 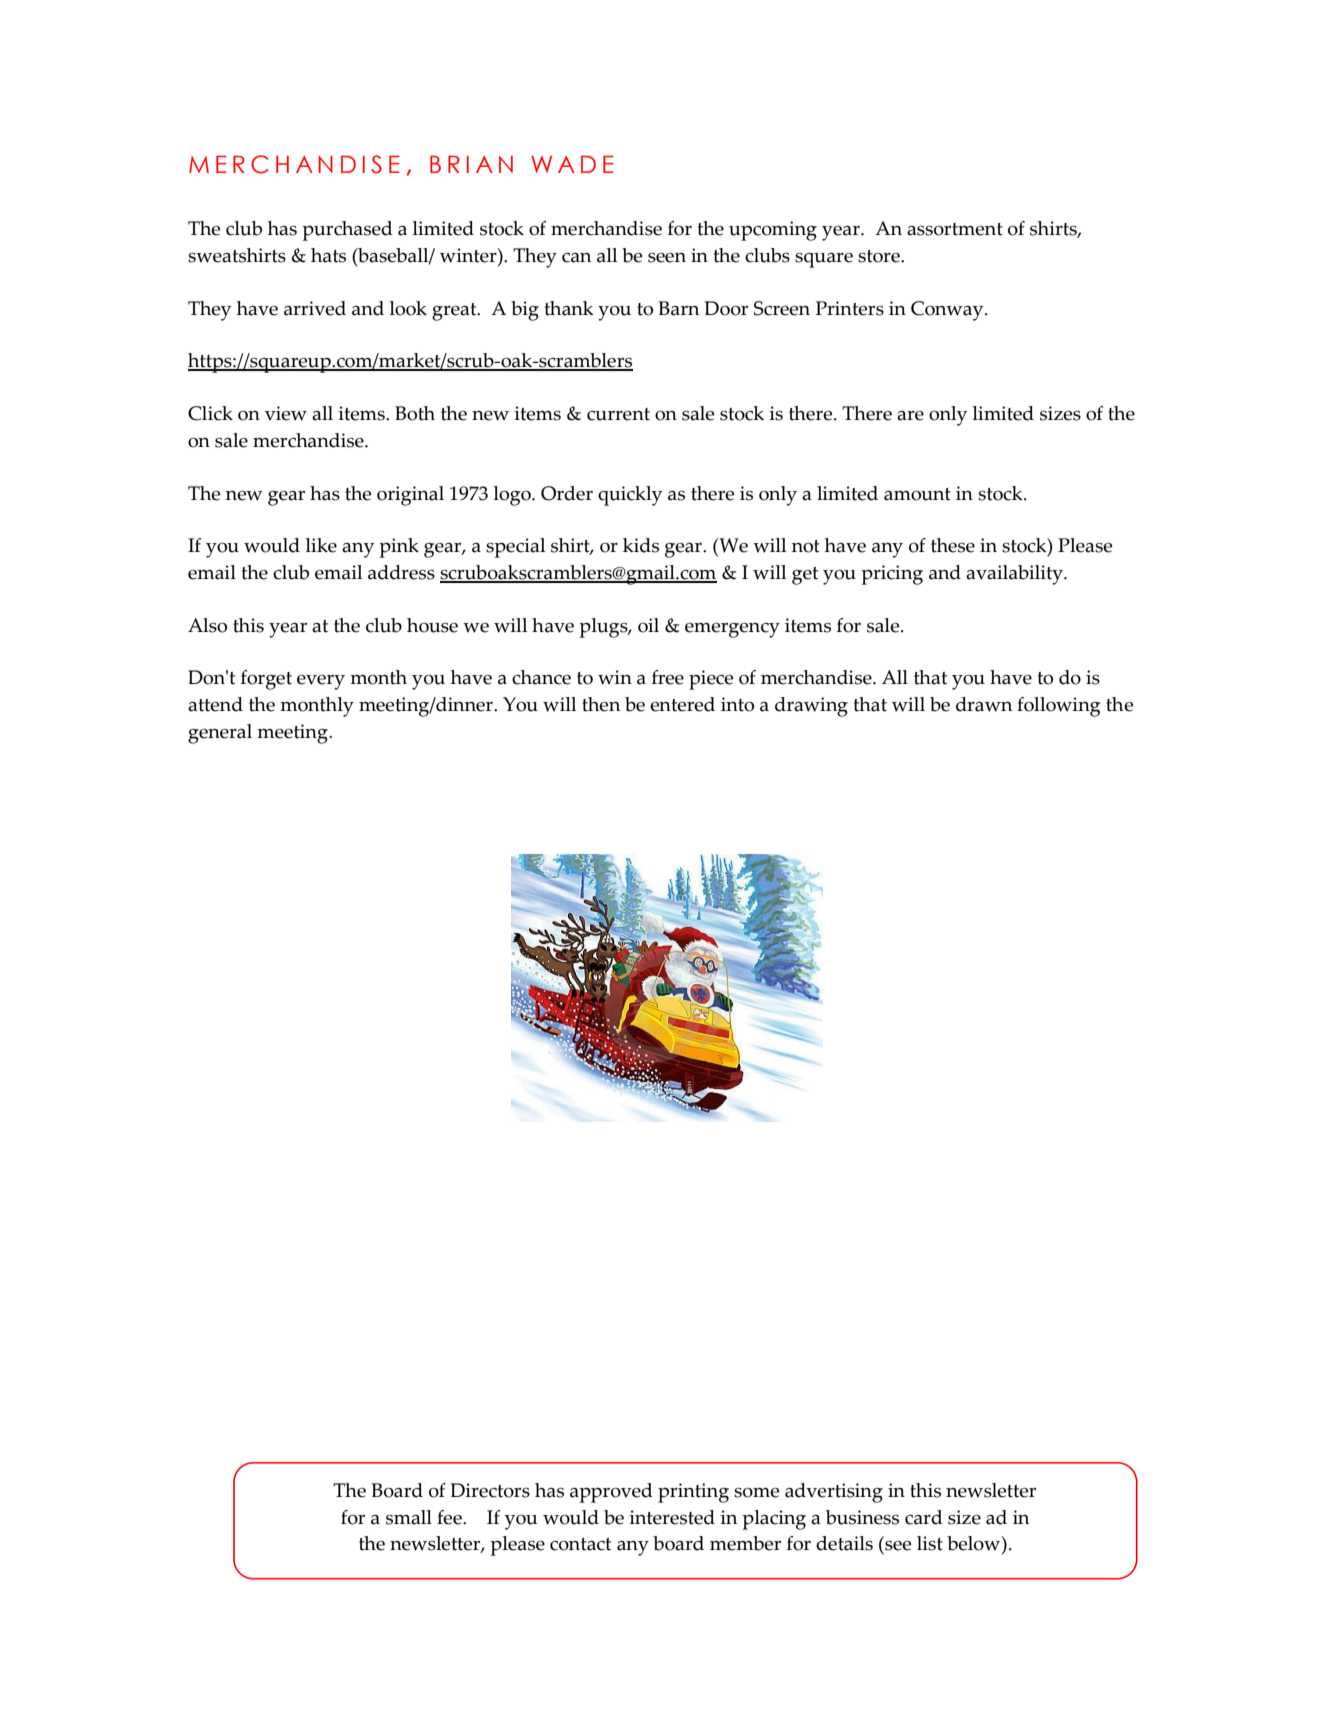 I want to click on these, so click(x=953, y=545).
